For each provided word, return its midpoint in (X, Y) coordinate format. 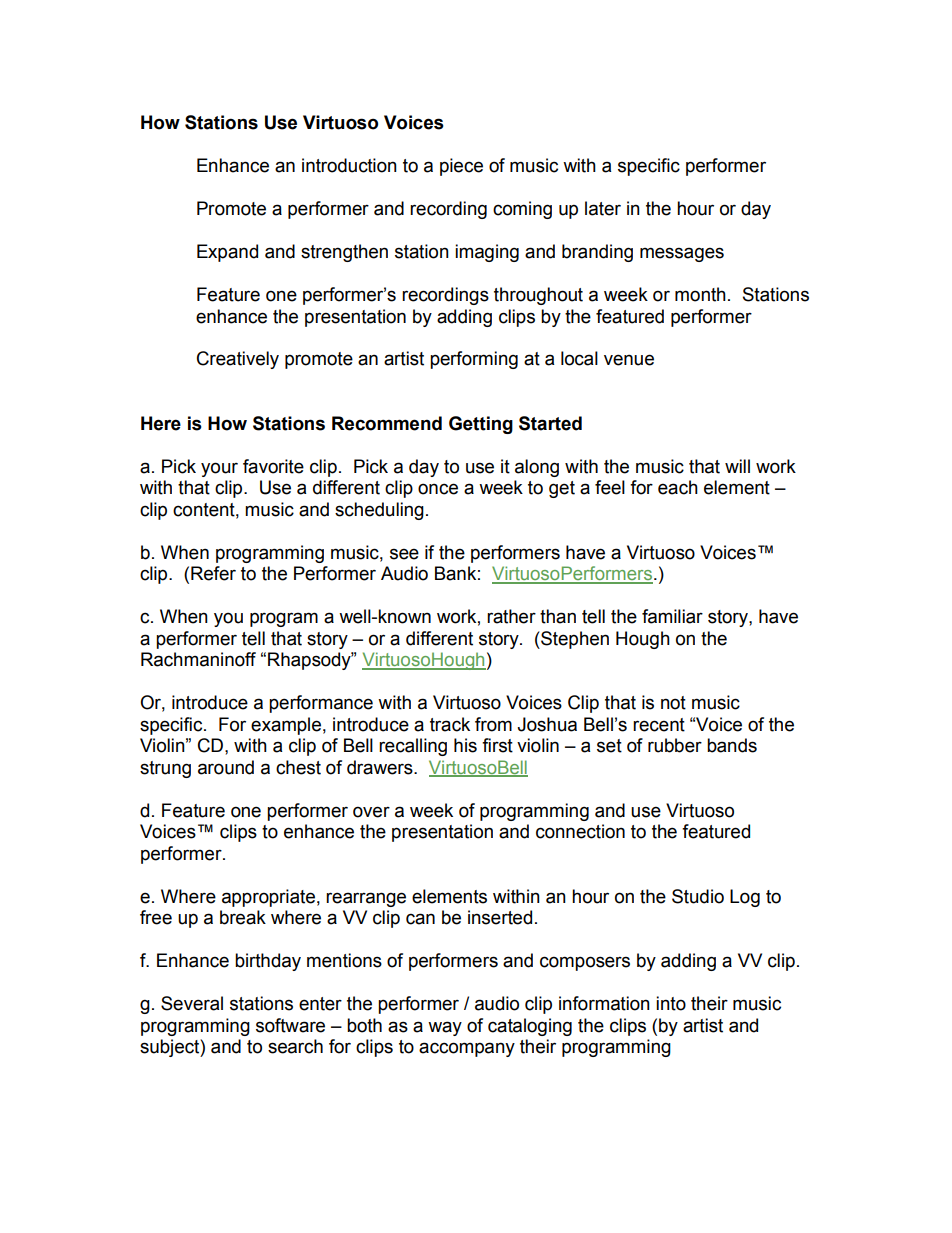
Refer (213, 573)
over (371, 812)
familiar (672, 616)
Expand (227, 253)
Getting (481, 425)
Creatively (238, 360)
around (226, 767)
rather (511, 616)
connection (580, 831)
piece (461, 167)
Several (192, 1003)
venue (629, 360)
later (603, 208)
